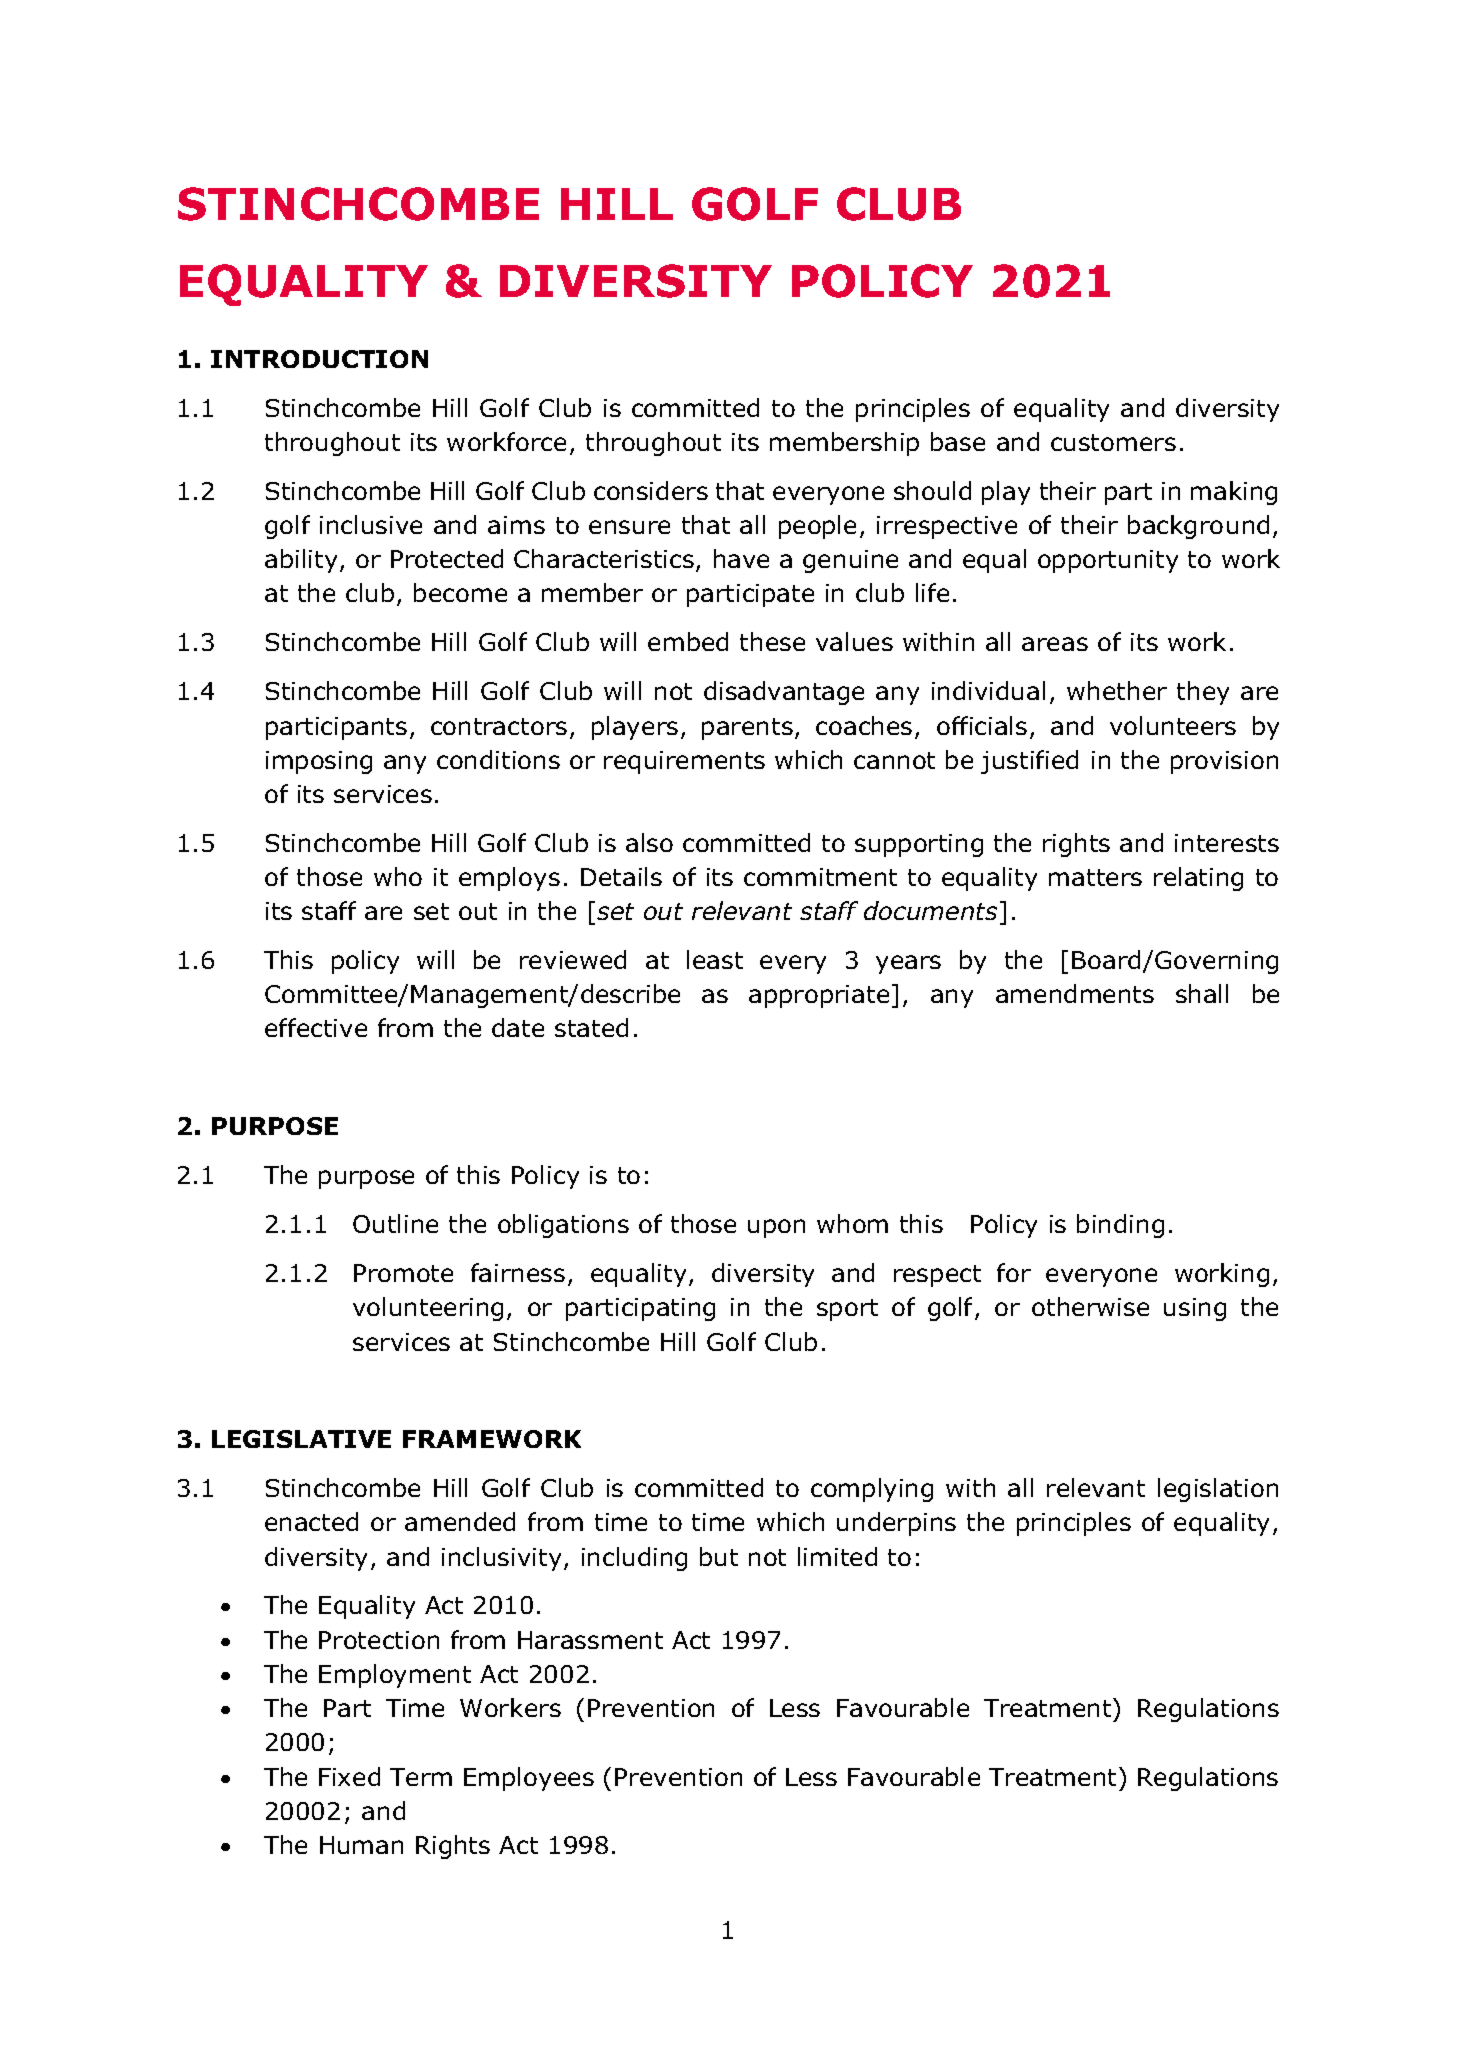 This screenshot has width=1457, height=2061. Describe the element at coordinates (1173, 725) in the screenshot. I see `volunteers` at that location.
